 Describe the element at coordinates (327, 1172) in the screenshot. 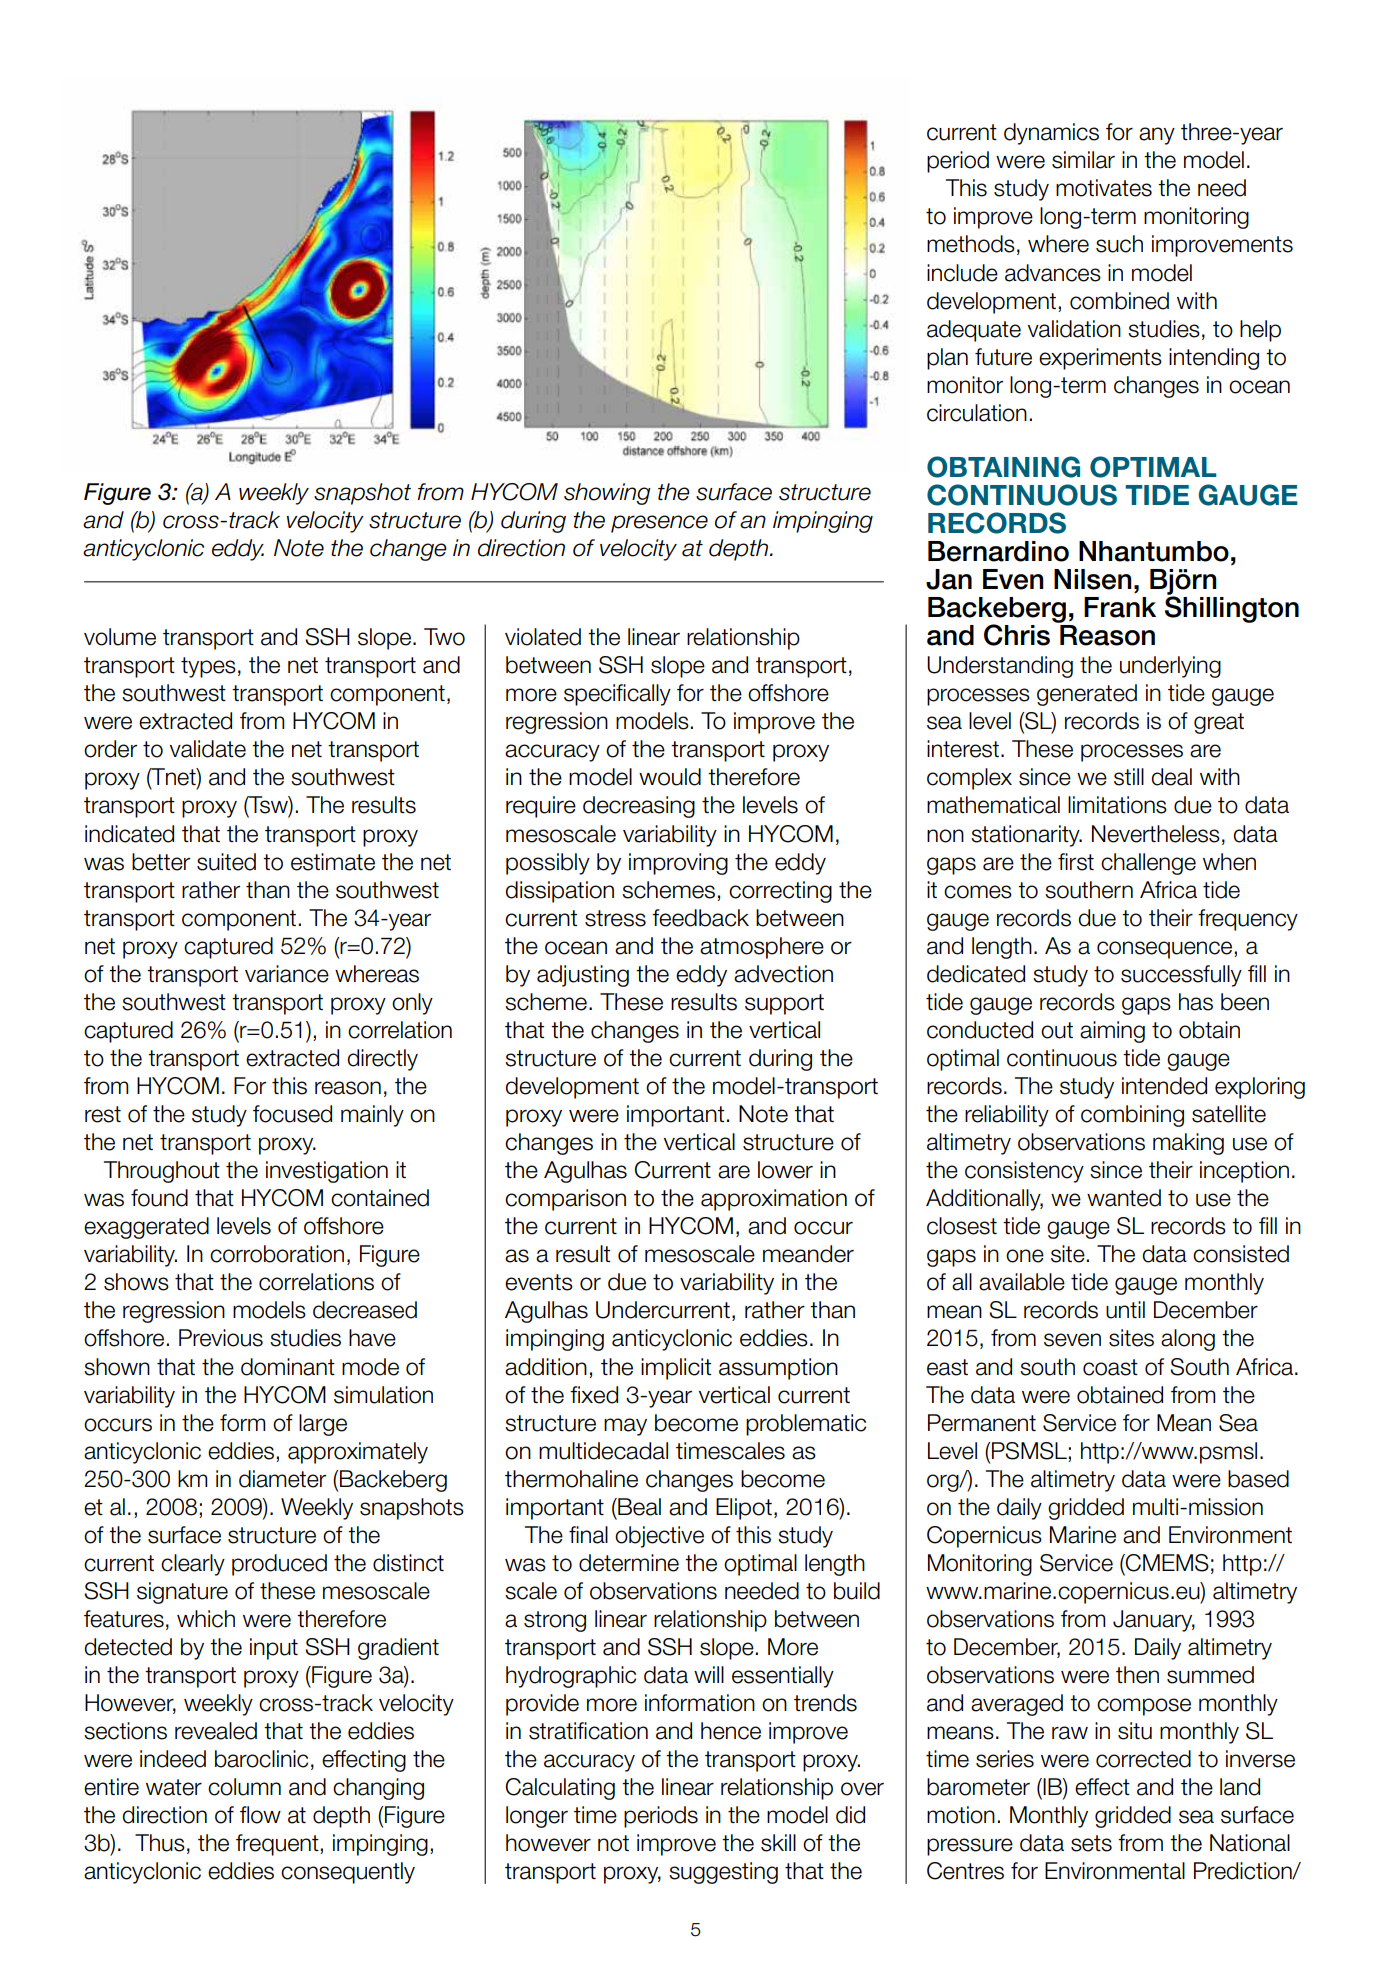

I see `investigation` at that location.
